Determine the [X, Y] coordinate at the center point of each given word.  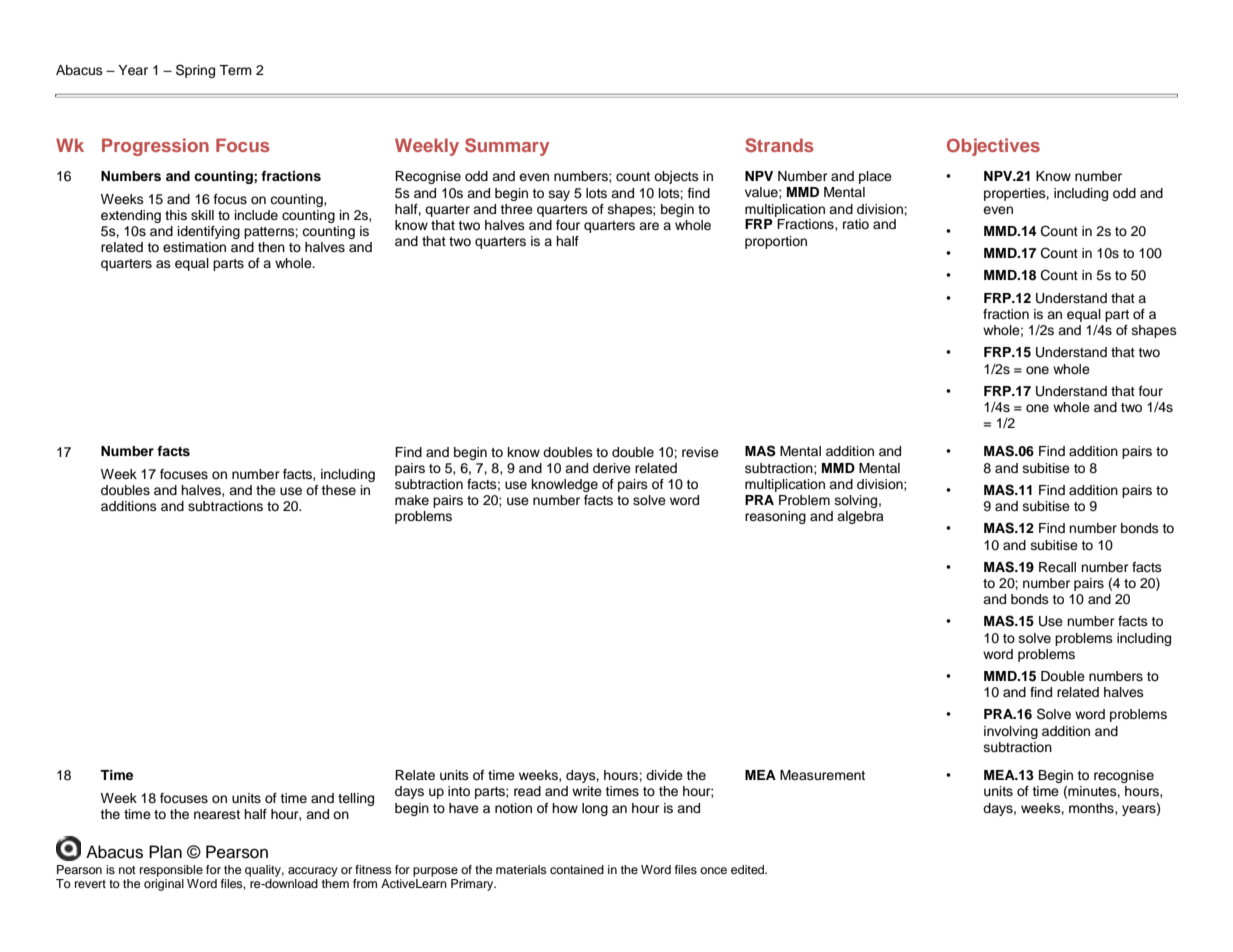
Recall [1057, 567]
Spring [195, 71]
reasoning [775, 517]
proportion [776, 242]
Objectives [993, 147]
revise [700, 452]
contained [577, 869]
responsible [171, 871]
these [338, 490]
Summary [507, 147]
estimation [194, 247]
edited [749, 869]
